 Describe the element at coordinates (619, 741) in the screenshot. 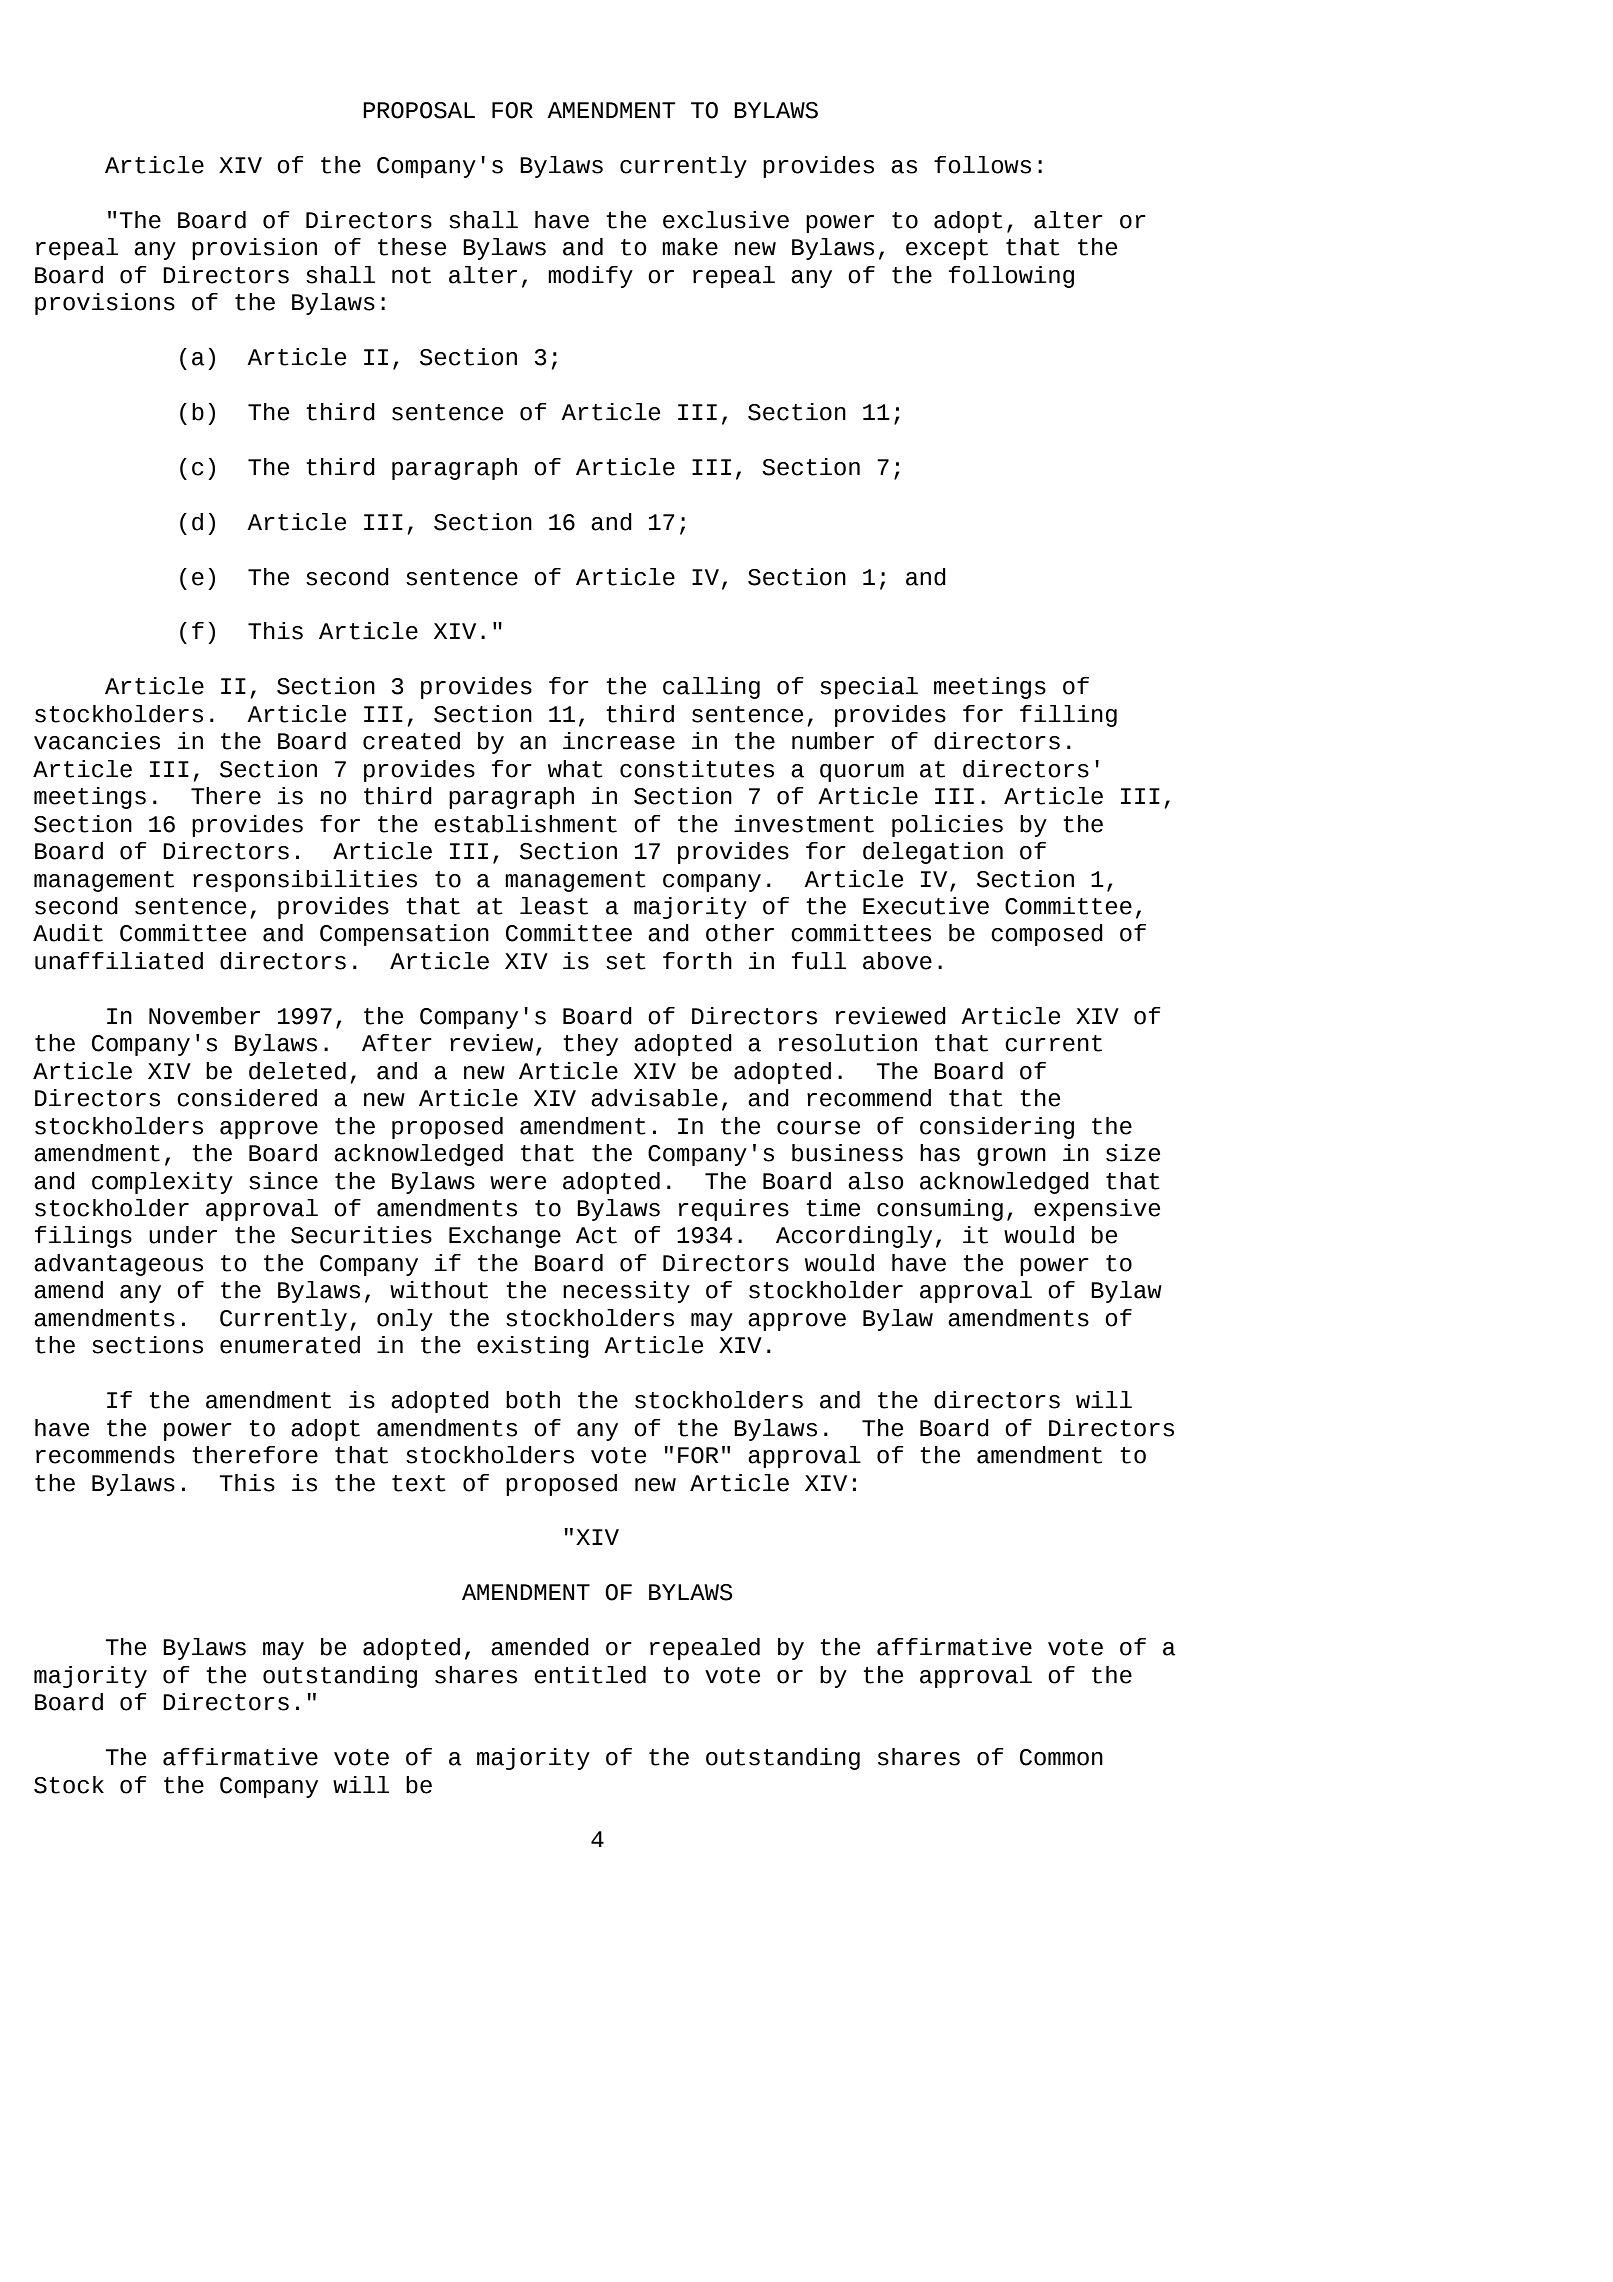

I see `increase` at that location.
